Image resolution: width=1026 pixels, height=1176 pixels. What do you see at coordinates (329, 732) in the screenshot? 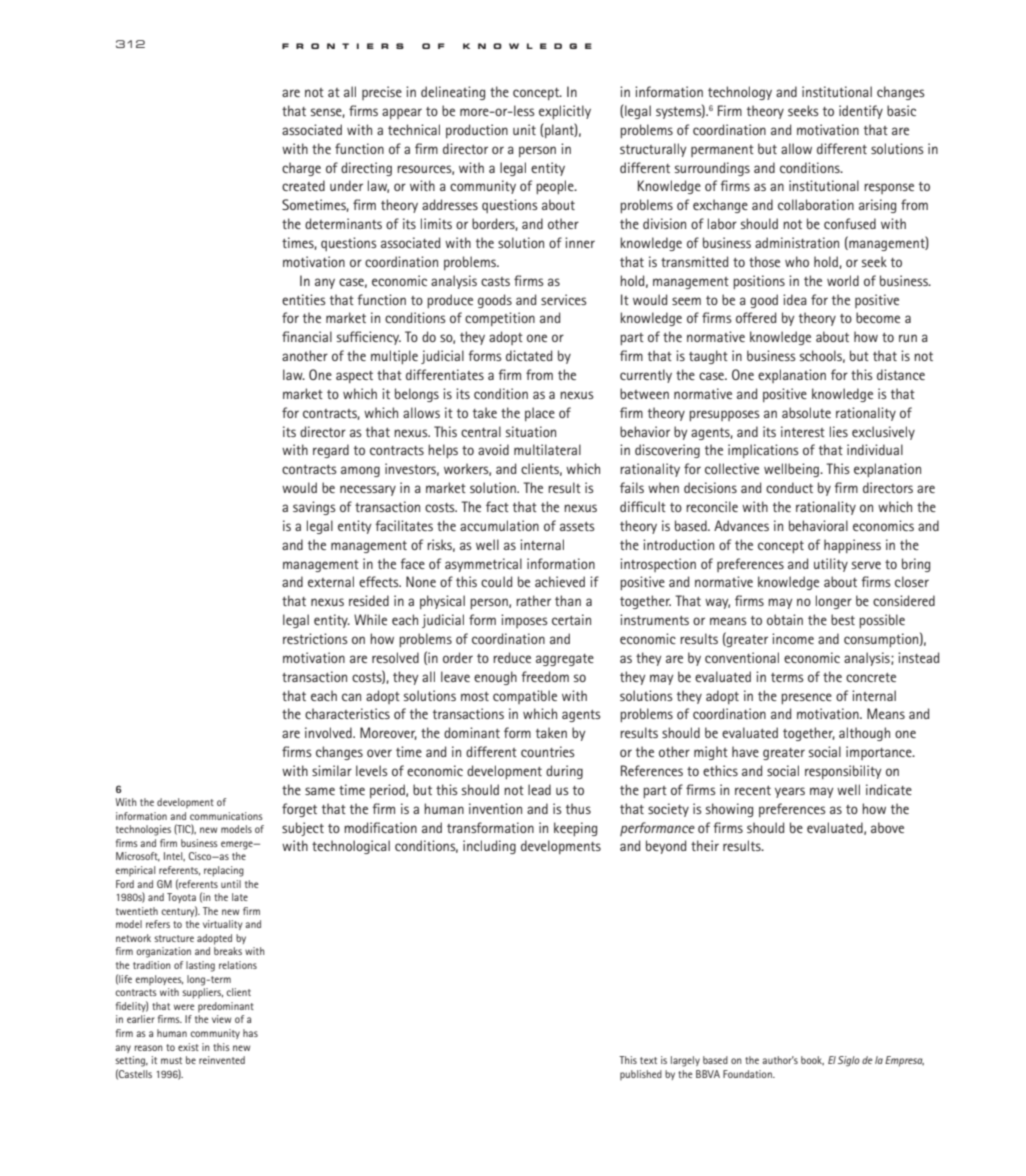
I see `involved` at bounding box center [329, 732].
